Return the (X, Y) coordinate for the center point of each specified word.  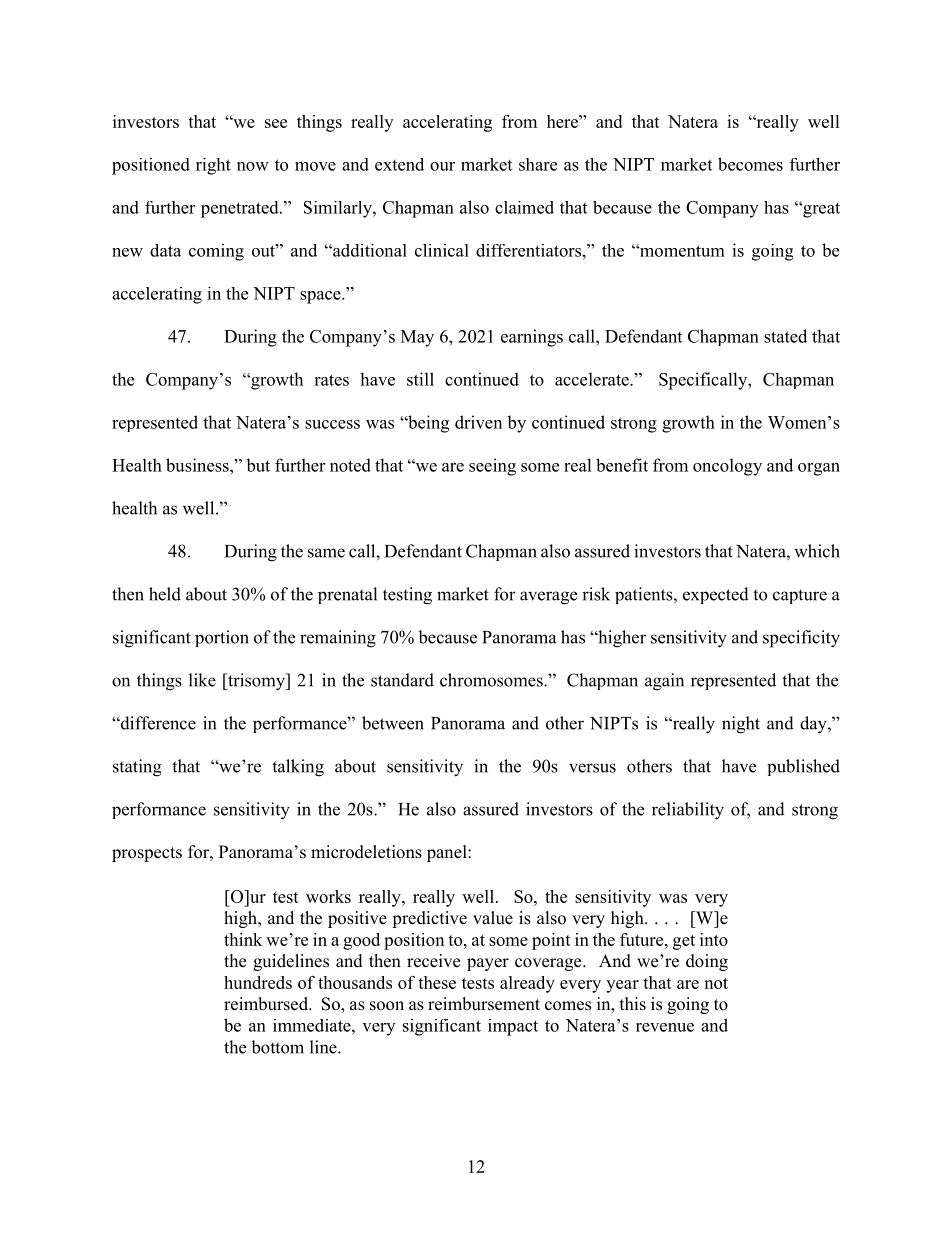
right (213, 166)
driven (478, 422)
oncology (727, 467)
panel (448, 853)
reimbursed (267, 1004)
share (538, 164)
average (548, 598)
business (198, 465)
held (165, 594)
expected (716, 595)
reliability (688, 811)
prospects (147, 854)
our (442, 166)
